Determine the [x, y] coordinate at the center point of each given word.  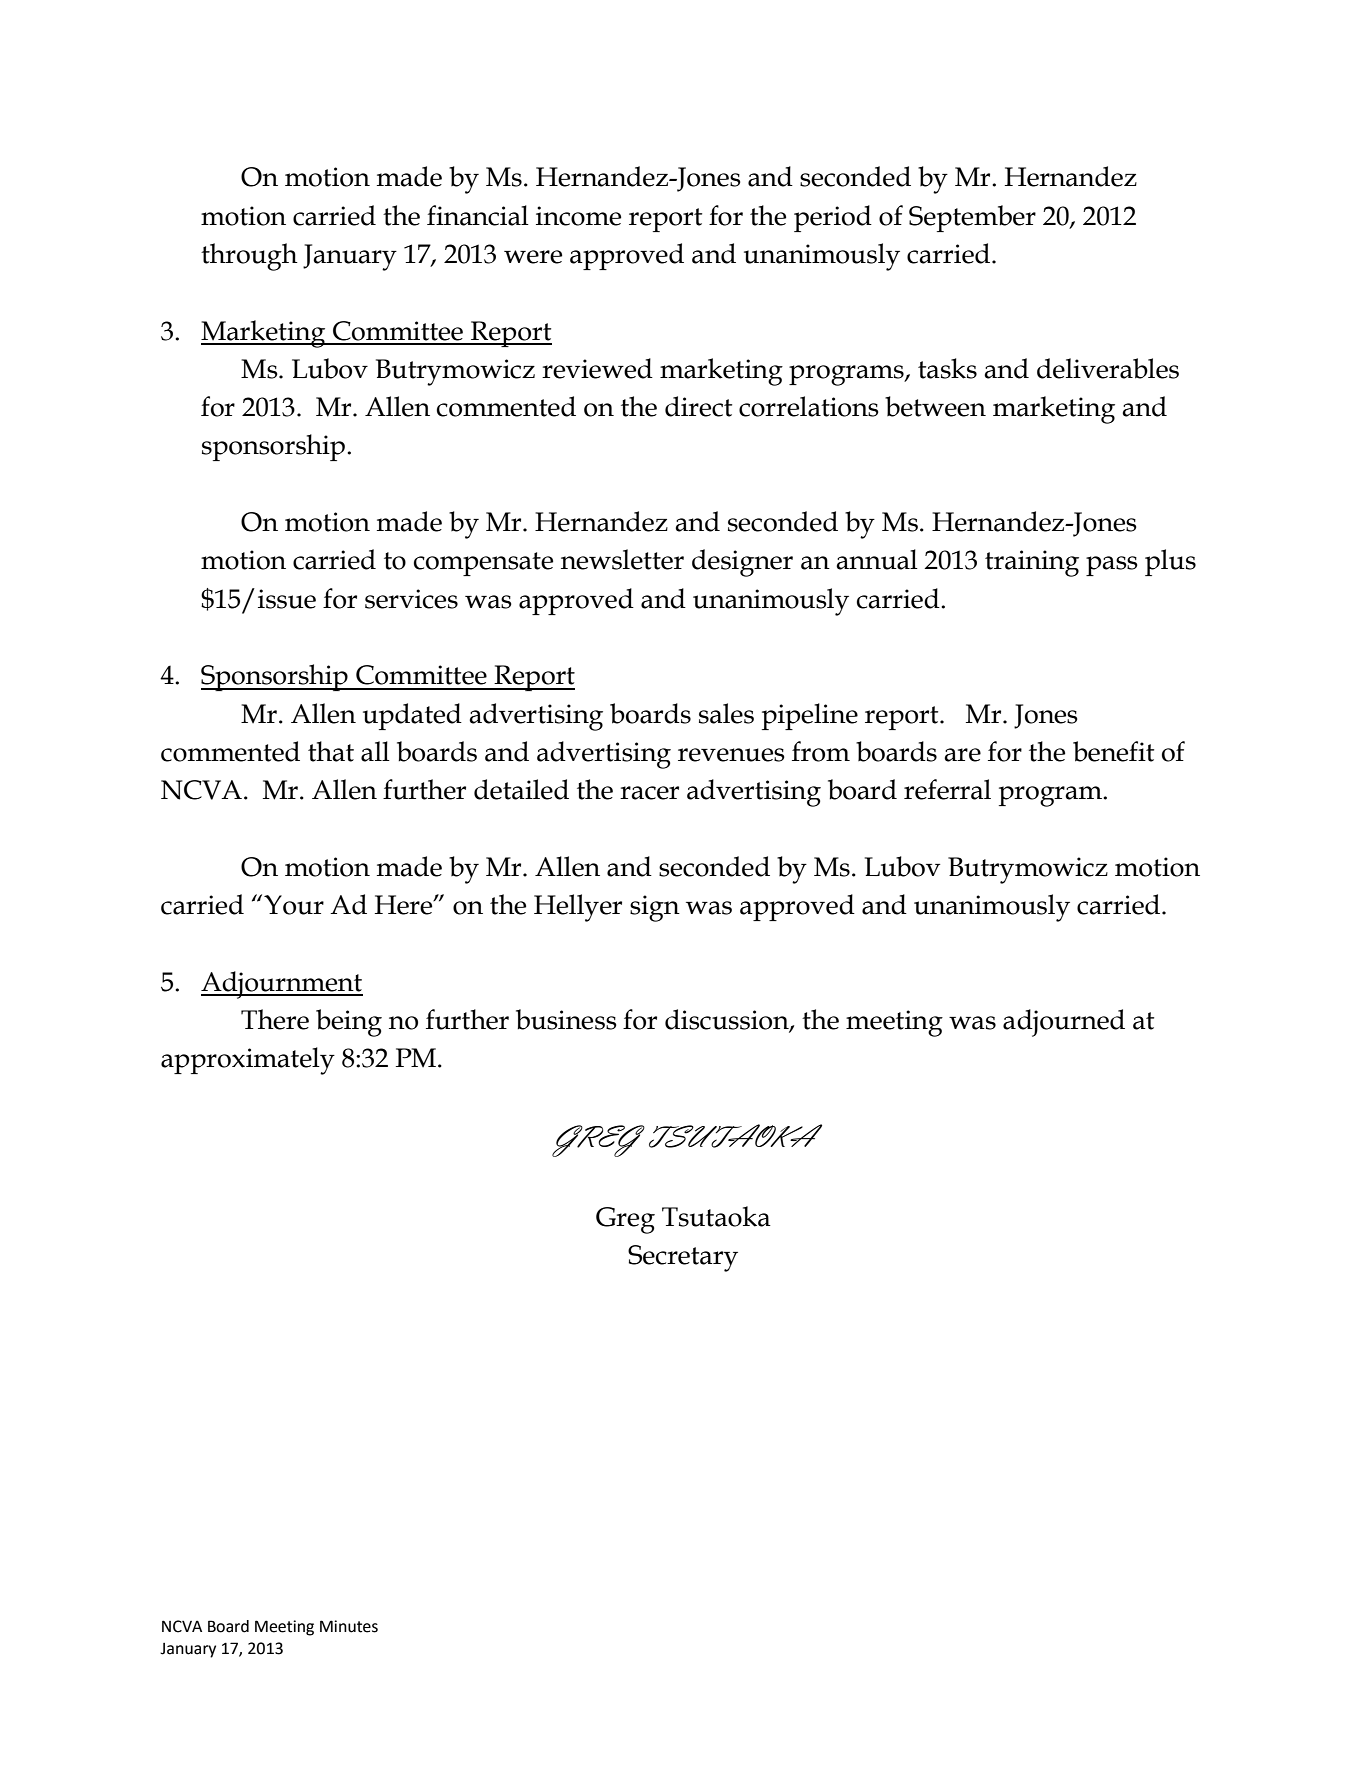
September [972, 218]
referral [947, 789]
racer [649, 793]
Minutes [349, 1626]
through [249, 257]
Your [294, 905]
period [833, 218]
